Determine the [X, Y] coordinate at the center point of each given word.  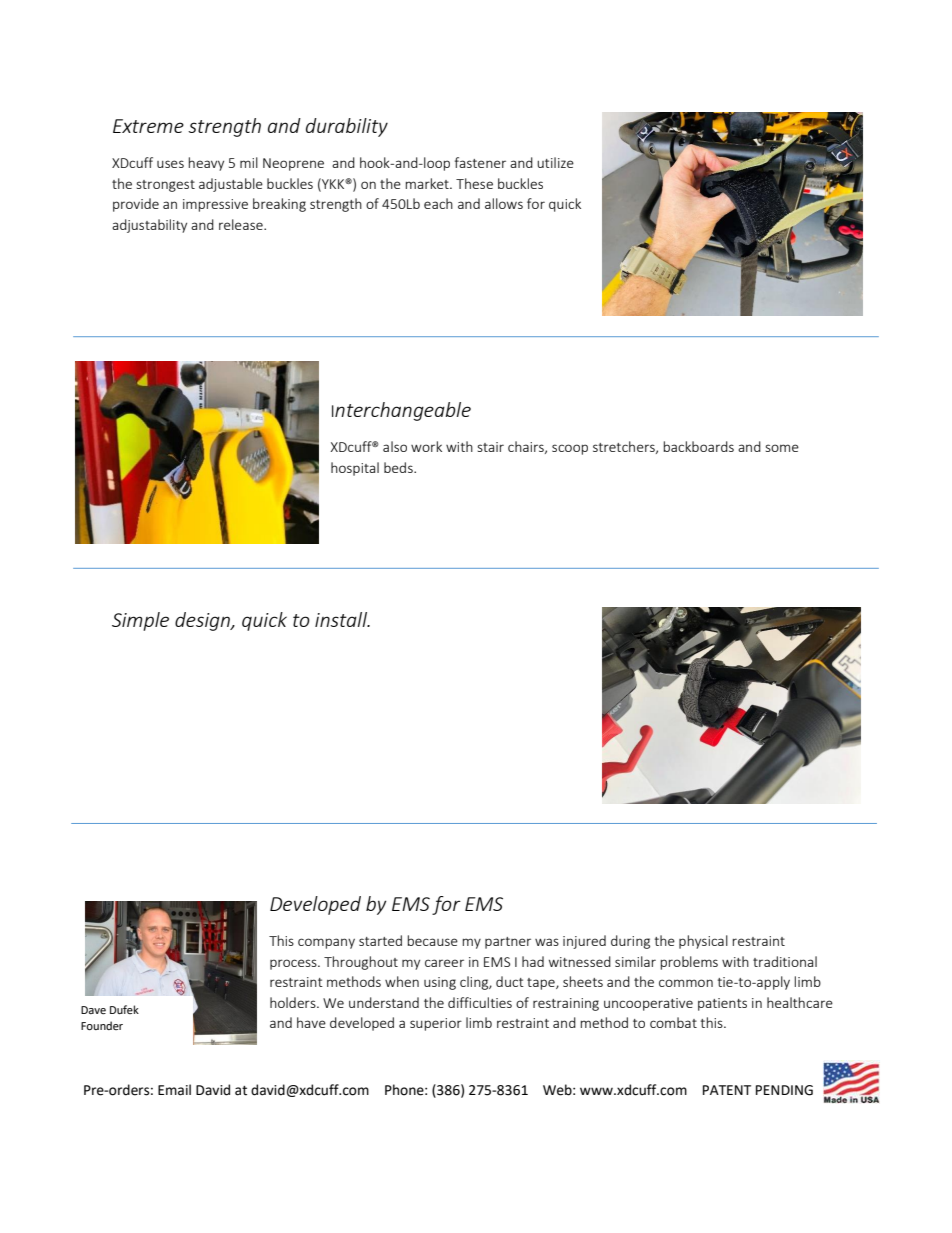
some [782, 448]
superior [436, 1024]
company [326, 943]
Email [174, 1090]
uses [170, 164]
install [342, 619]
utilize [555, 162]
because [432, 940]
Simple [140, 621]
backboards [698, 446]
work [426, 446]
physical [703, 942]
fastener [480, 162]
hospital [355, 469]
